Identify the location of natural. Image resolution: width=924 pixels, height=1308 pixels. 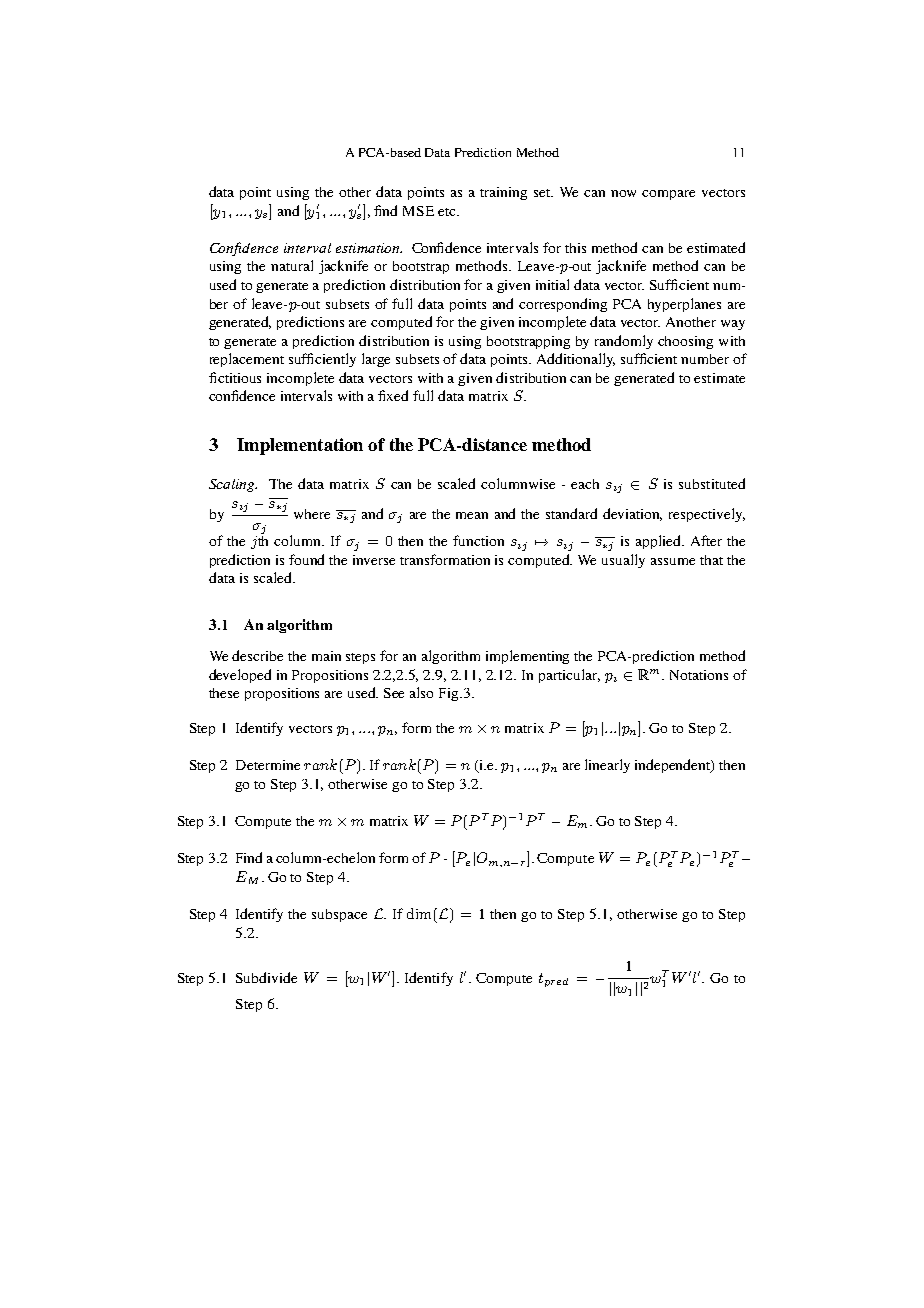
(292, 265).
